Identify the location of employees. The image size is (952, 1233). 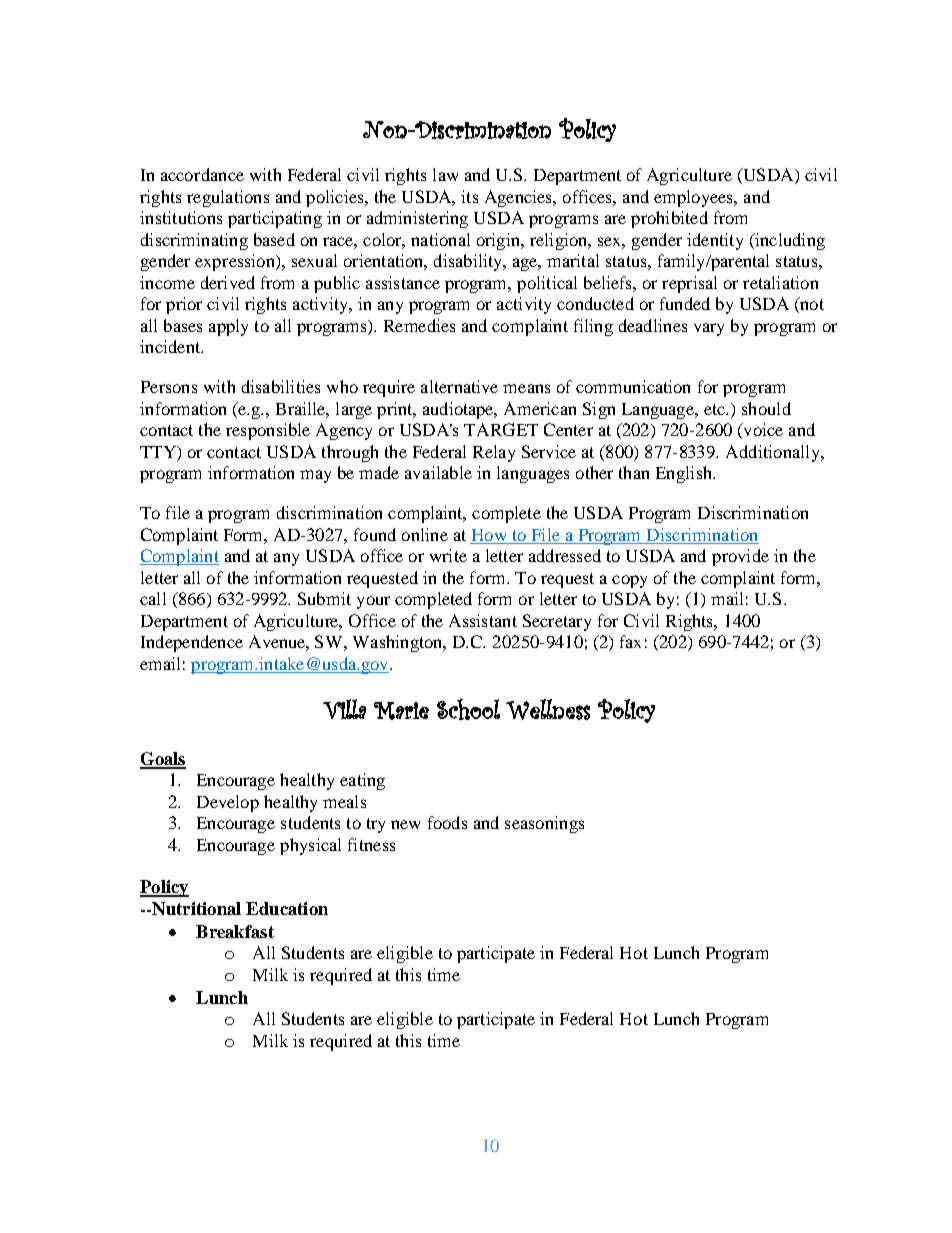
(695, 198).
